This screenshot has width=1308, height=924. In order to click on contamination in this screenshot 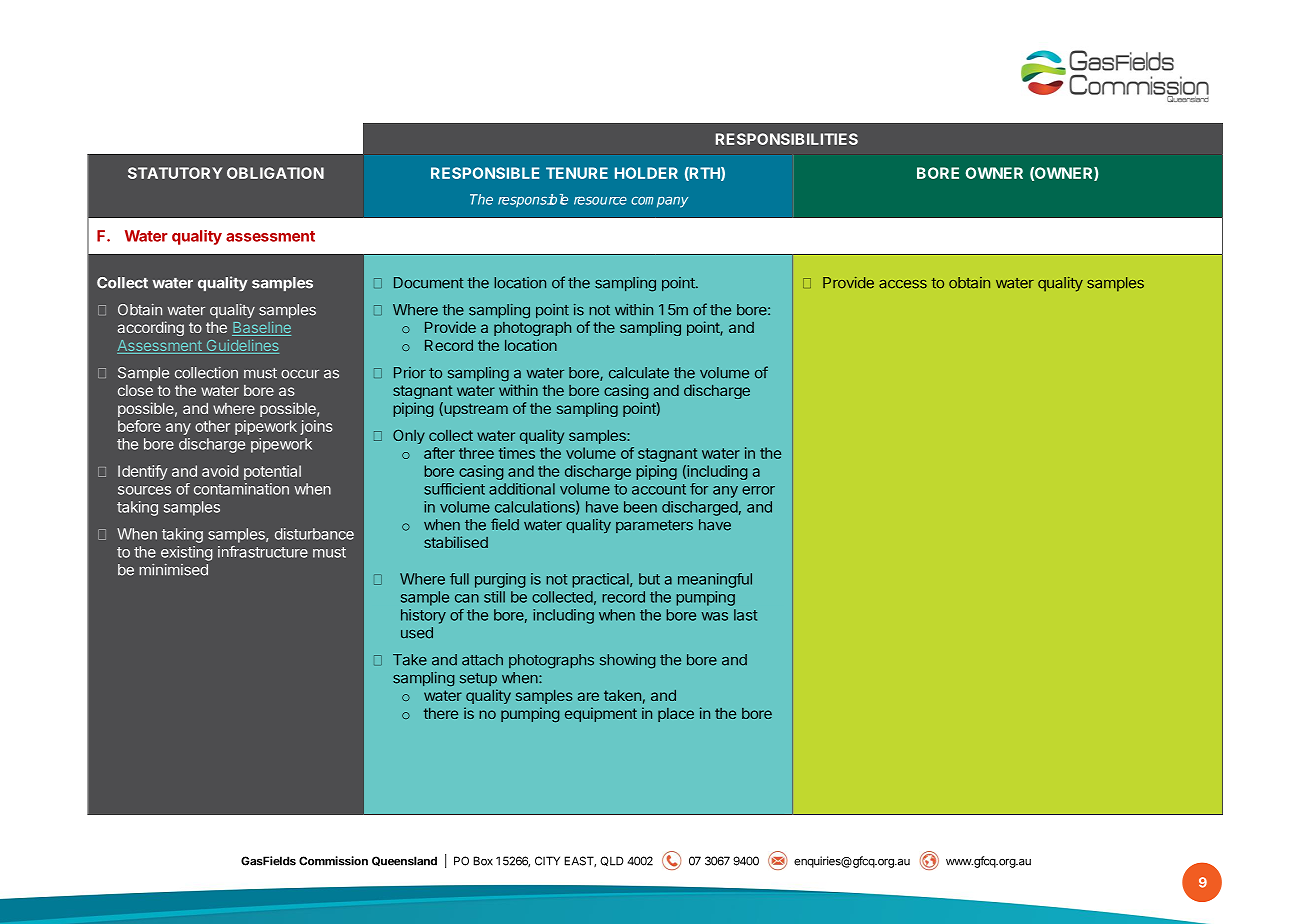, I will do `click(241, 489)`.
